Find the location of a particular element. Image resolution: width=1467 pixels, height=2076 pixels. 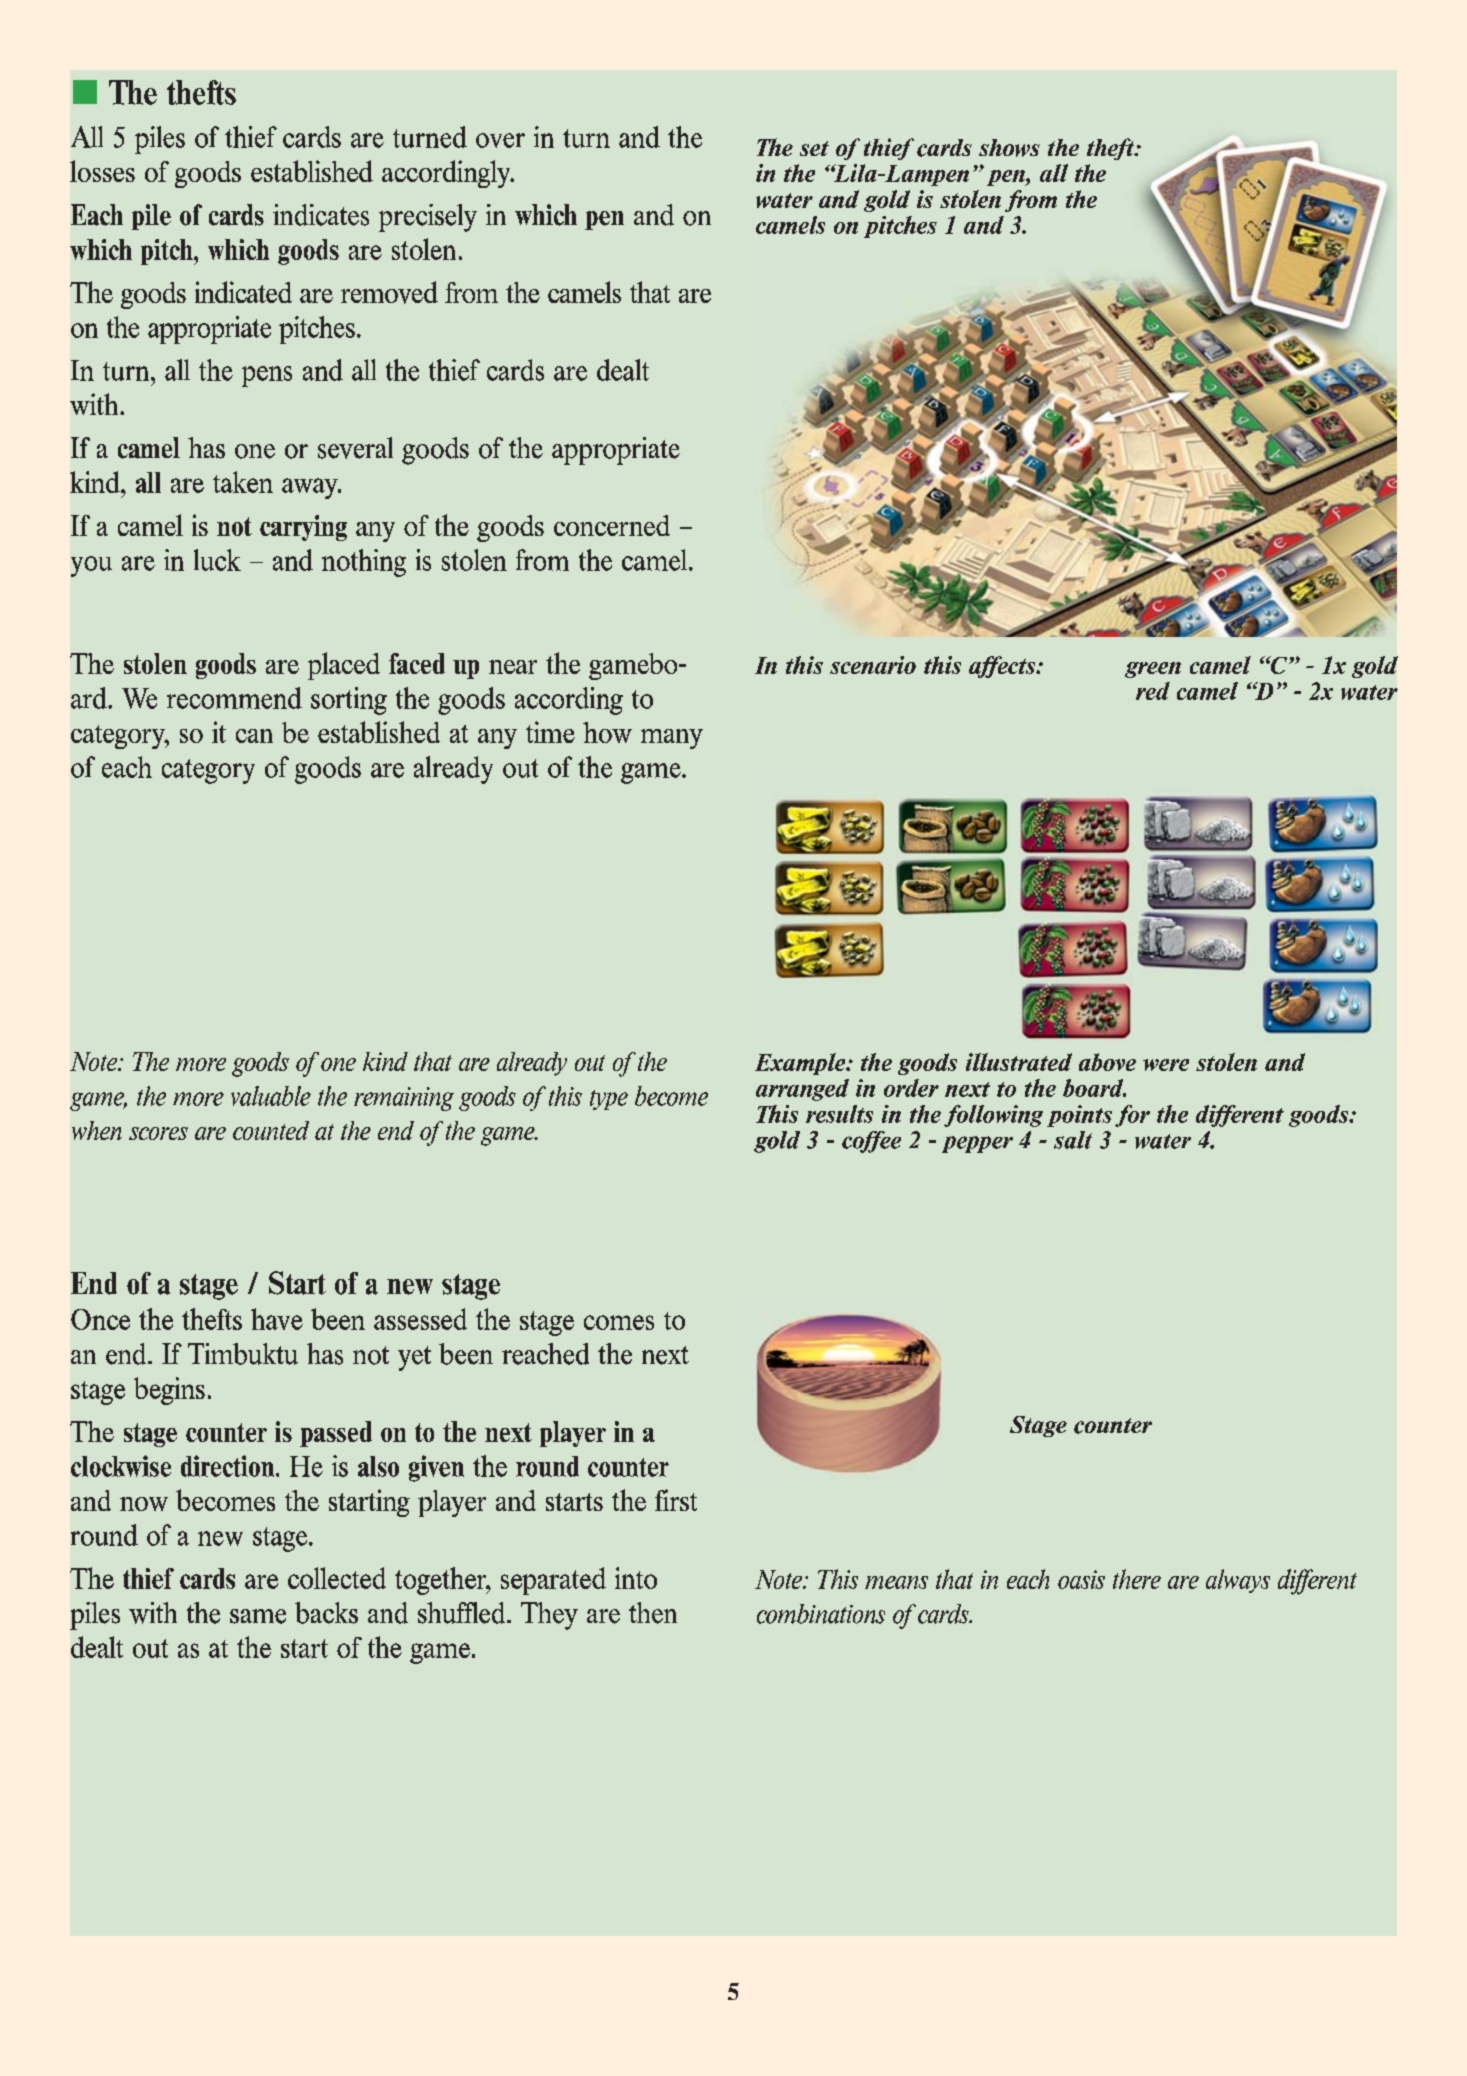

into is located at coordinates (636, 1578).
